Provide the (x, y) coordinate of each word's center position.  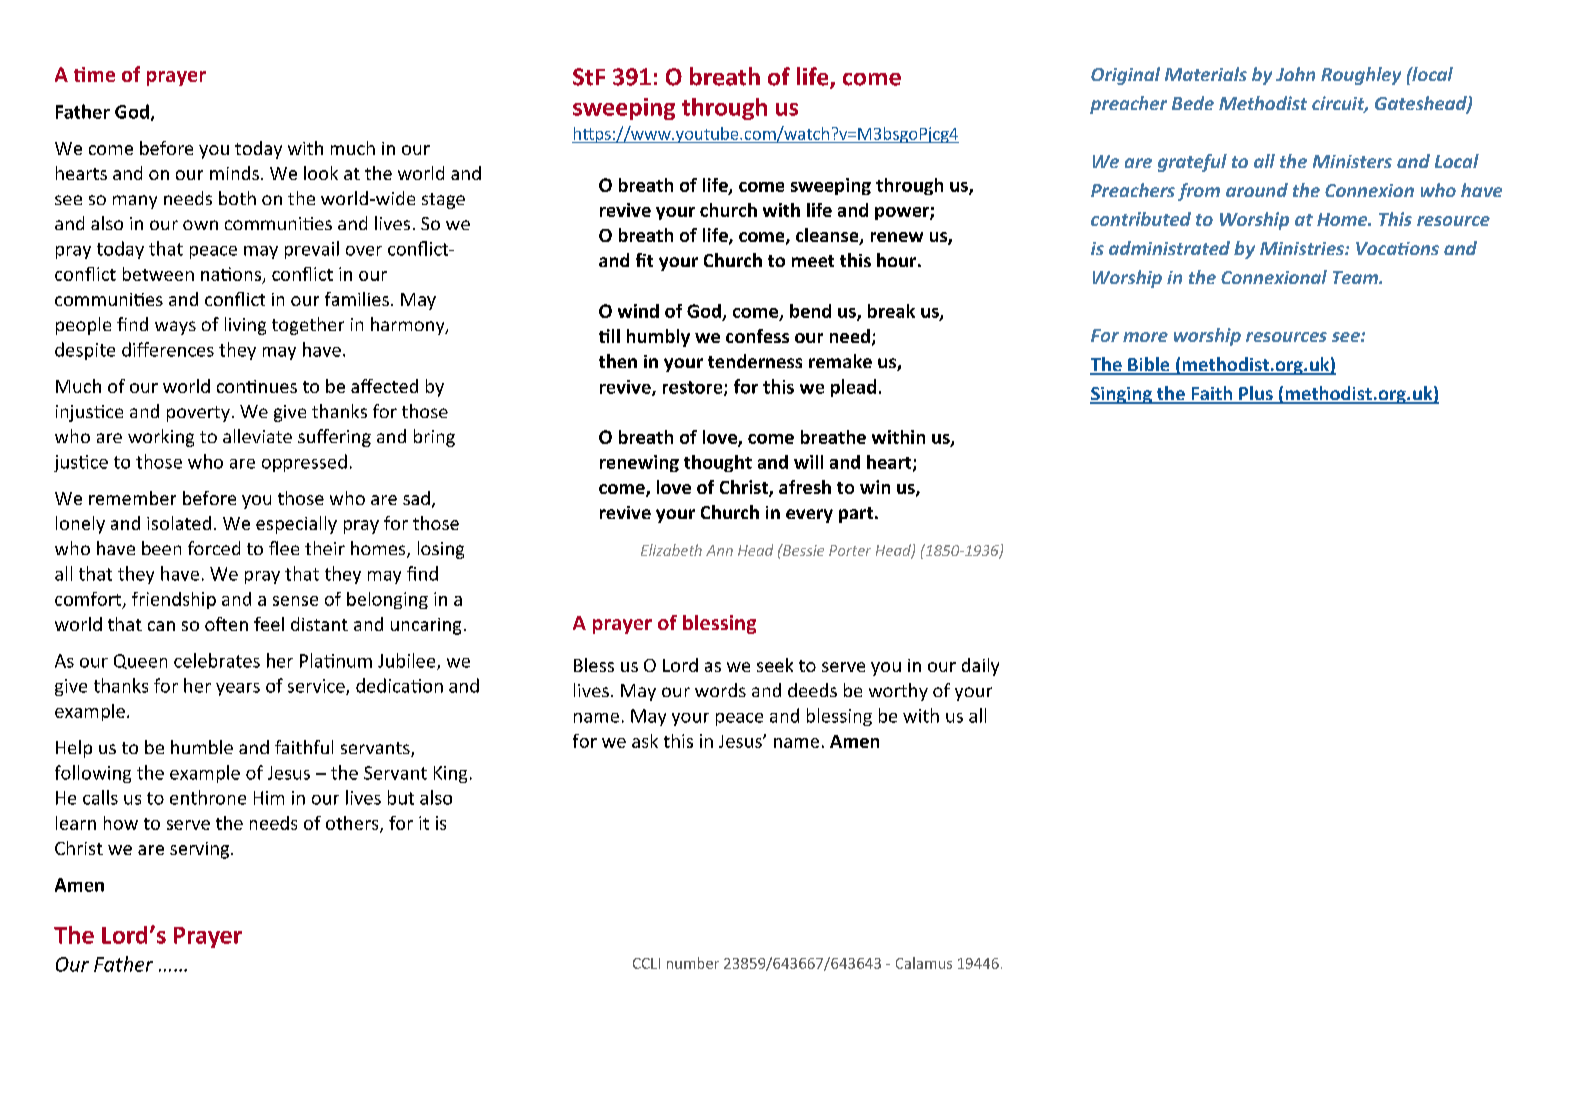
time (94, 74)
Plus (1256, 394)
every (809, 516)
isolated (179, 523)
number (693, 963)
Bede (1193, 103)
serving (201, 850)
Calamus (924, 963)
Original (1125, 76)
